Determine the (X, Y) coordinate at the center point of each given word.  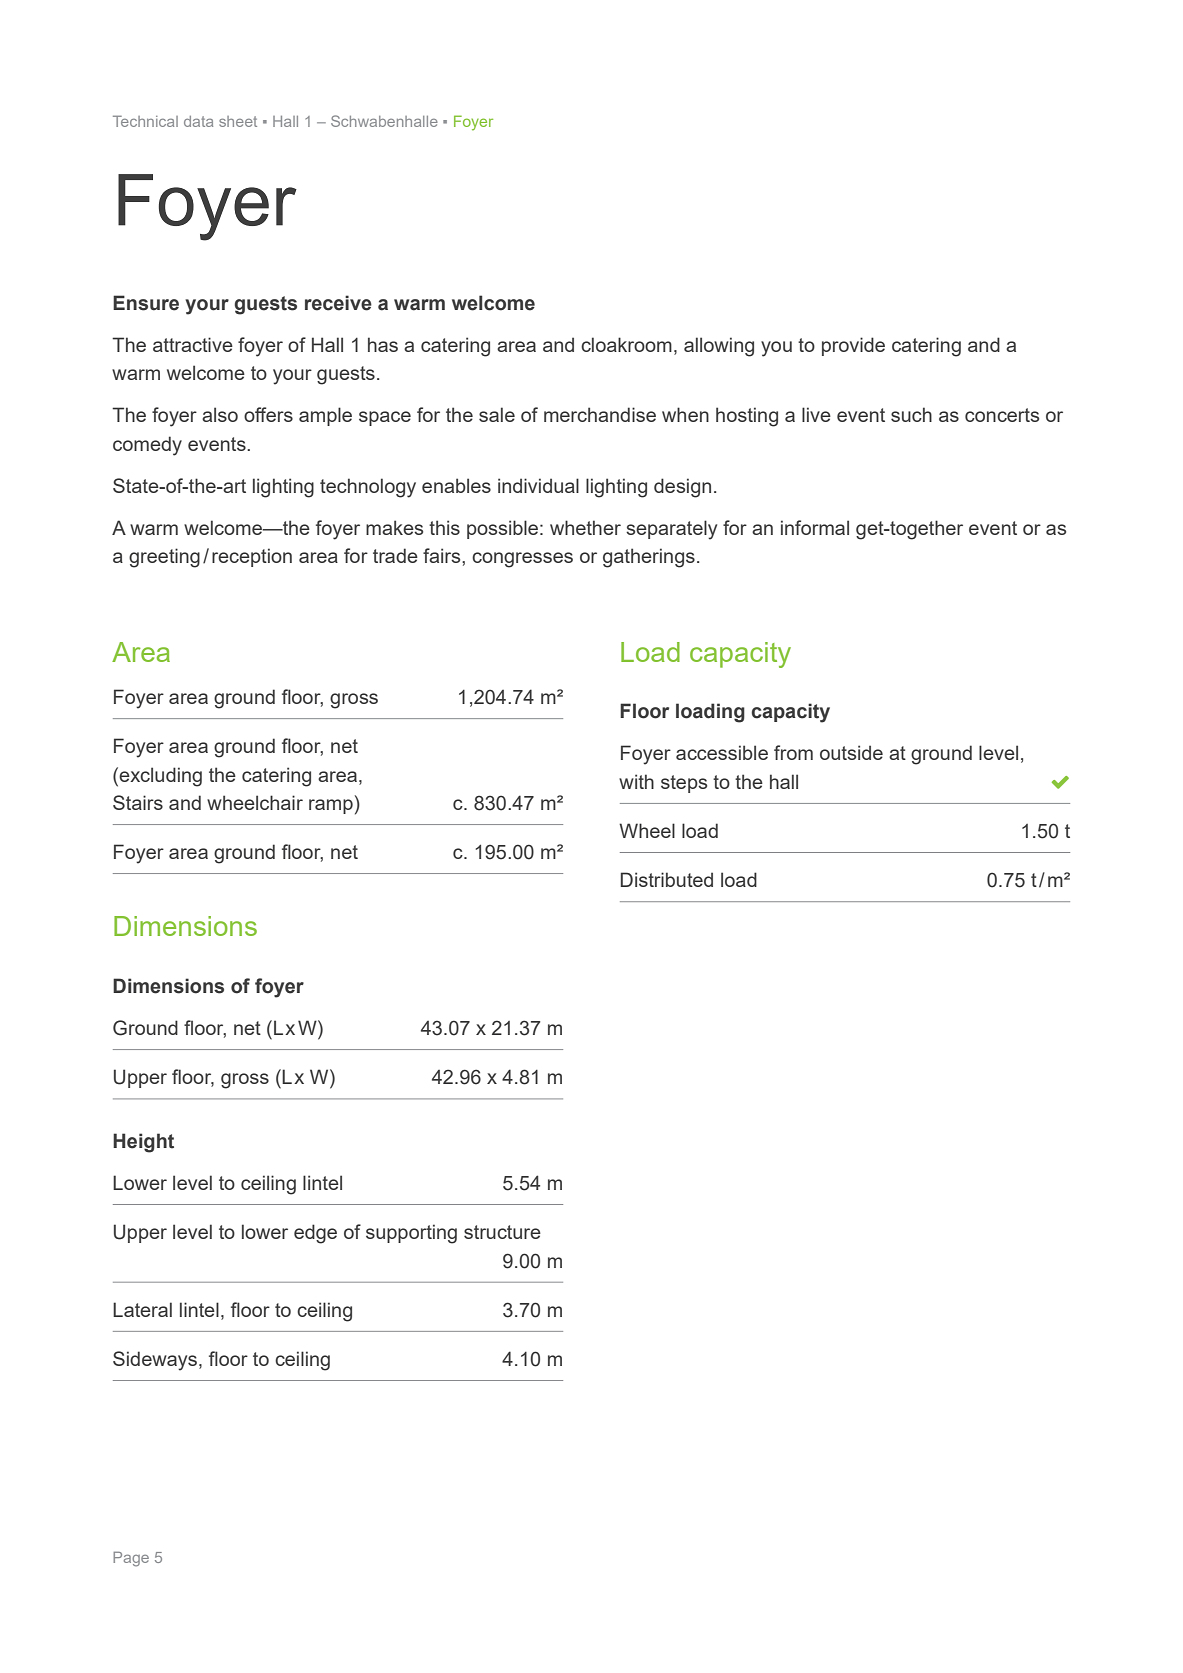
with (636, 781)
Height (143, 1143)
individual (538, 485)
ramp (331, 806)
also (220, 414)
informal (815, 527)
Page (131, 1559)
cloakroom (626, 344)
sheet (238, 121)
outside (851, 752)
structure (502, 1232)
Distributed (667, 879)
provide (853, 346)
